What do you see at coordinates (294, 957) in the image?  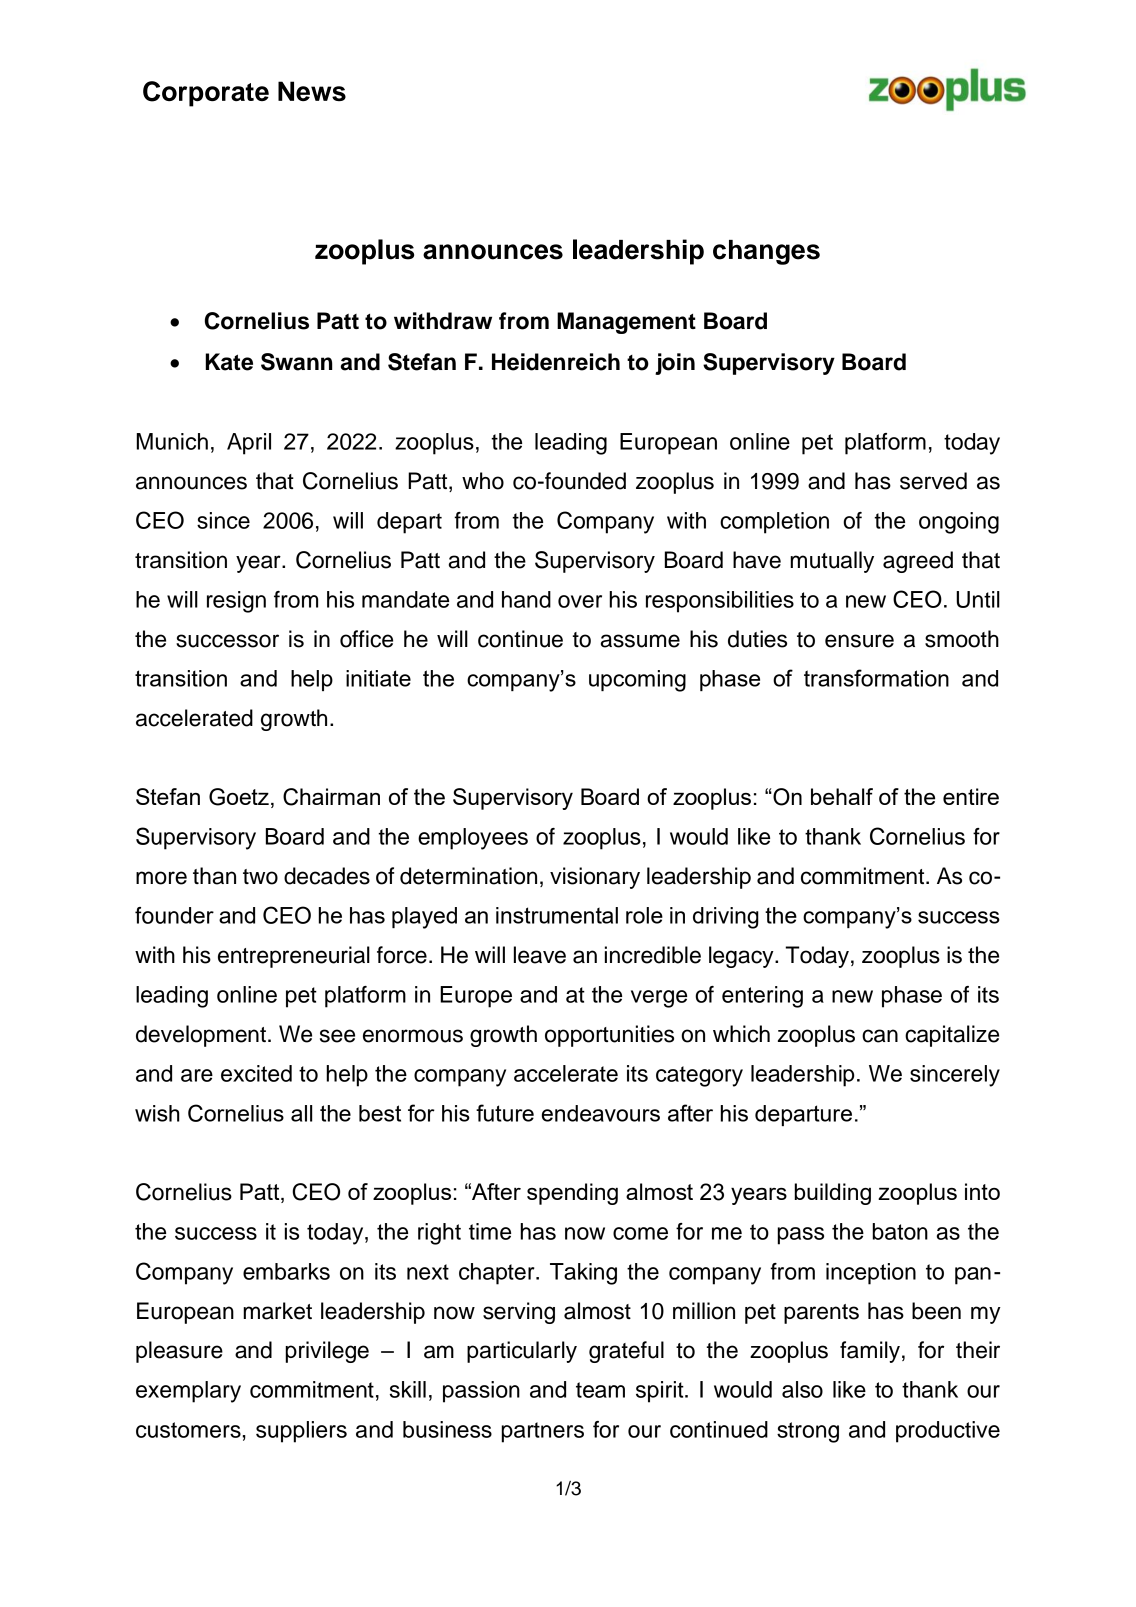 I see `entrepreneurial` at bounding box center [294, 957].
